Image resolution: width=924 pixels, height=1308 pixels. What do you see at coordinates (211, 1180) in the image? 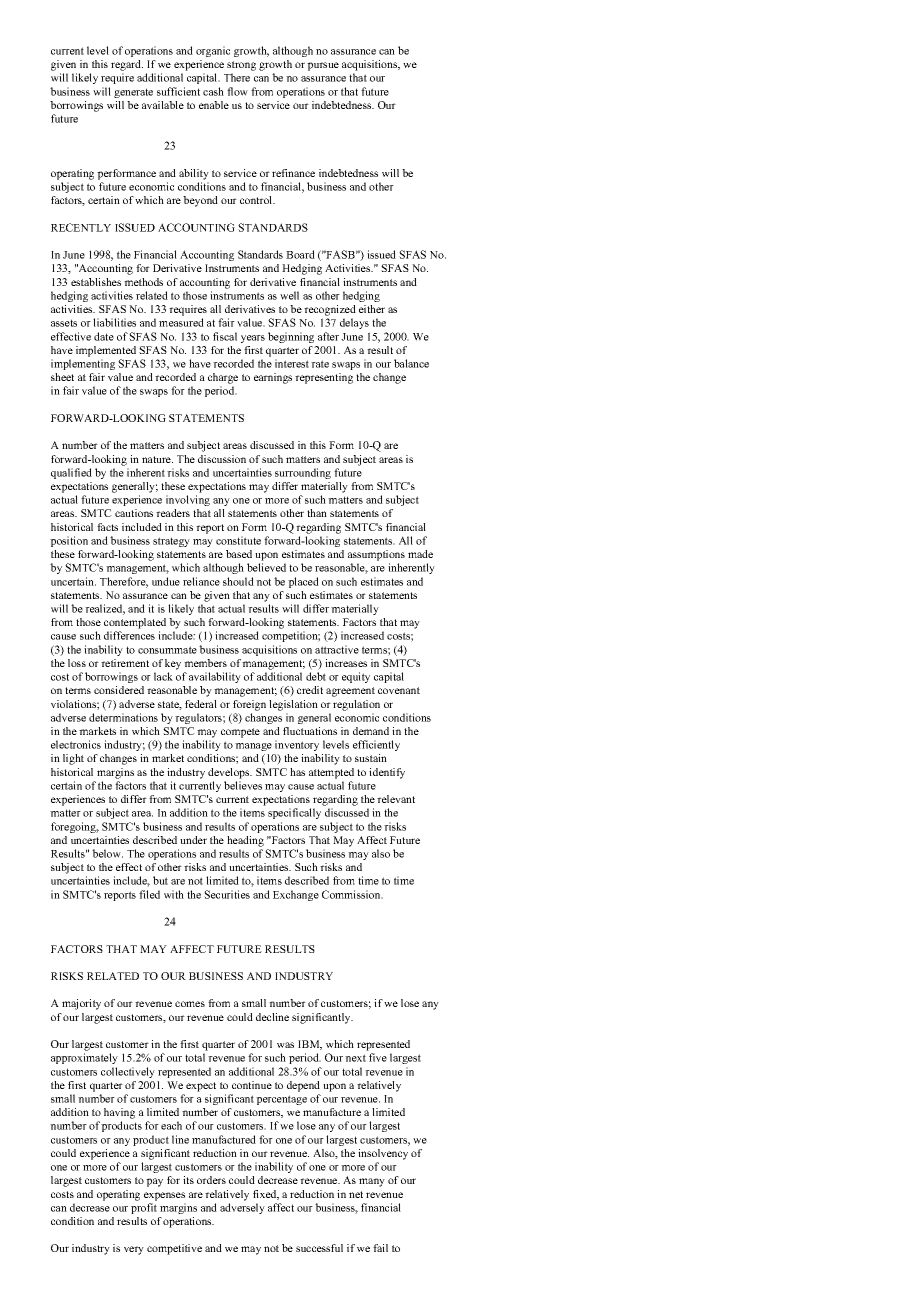
I see `orders` at bounding box center [211, 1180].
